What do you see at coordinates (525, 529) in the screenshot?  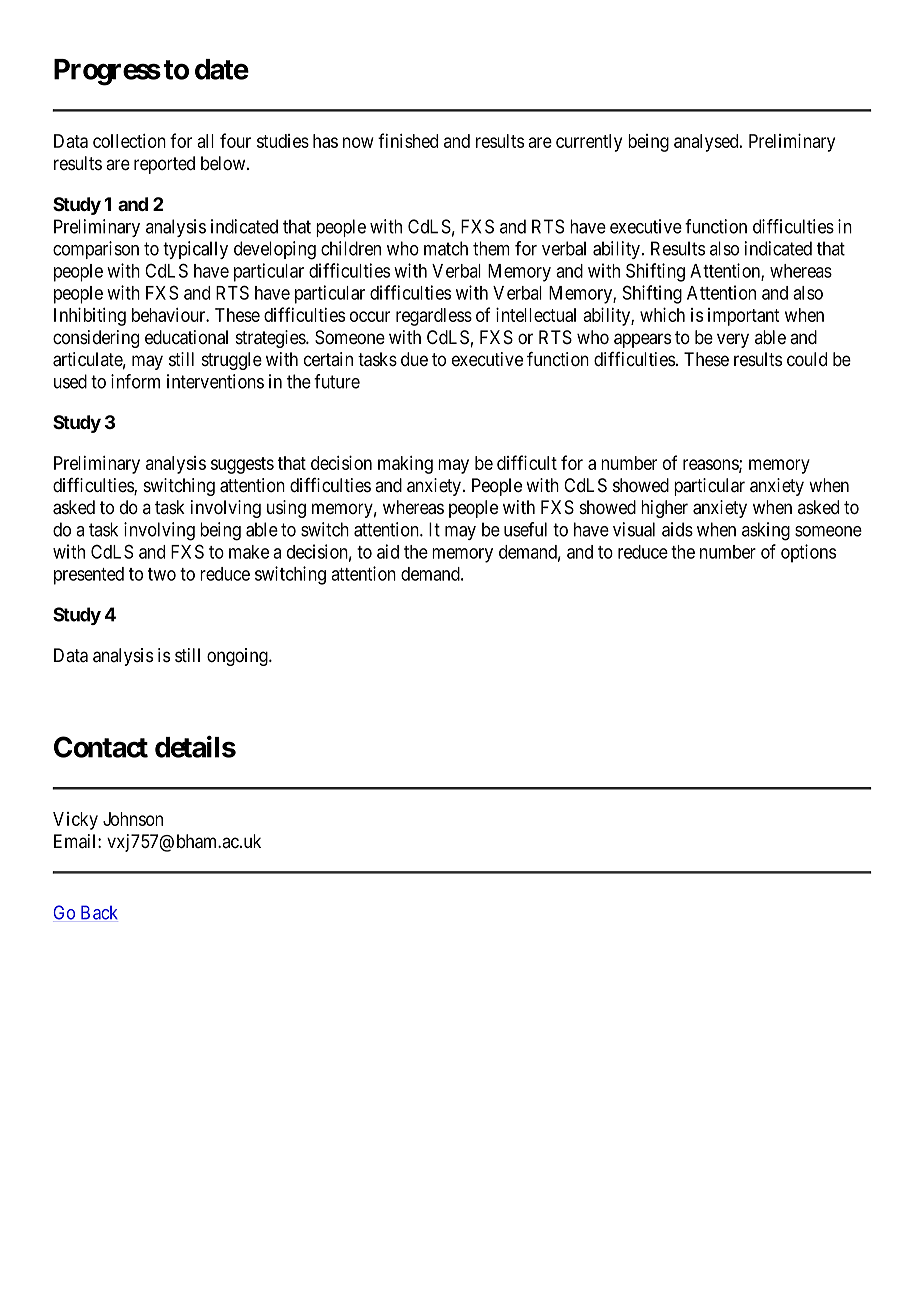 I see `useful` at bounding box center [525, 529].
